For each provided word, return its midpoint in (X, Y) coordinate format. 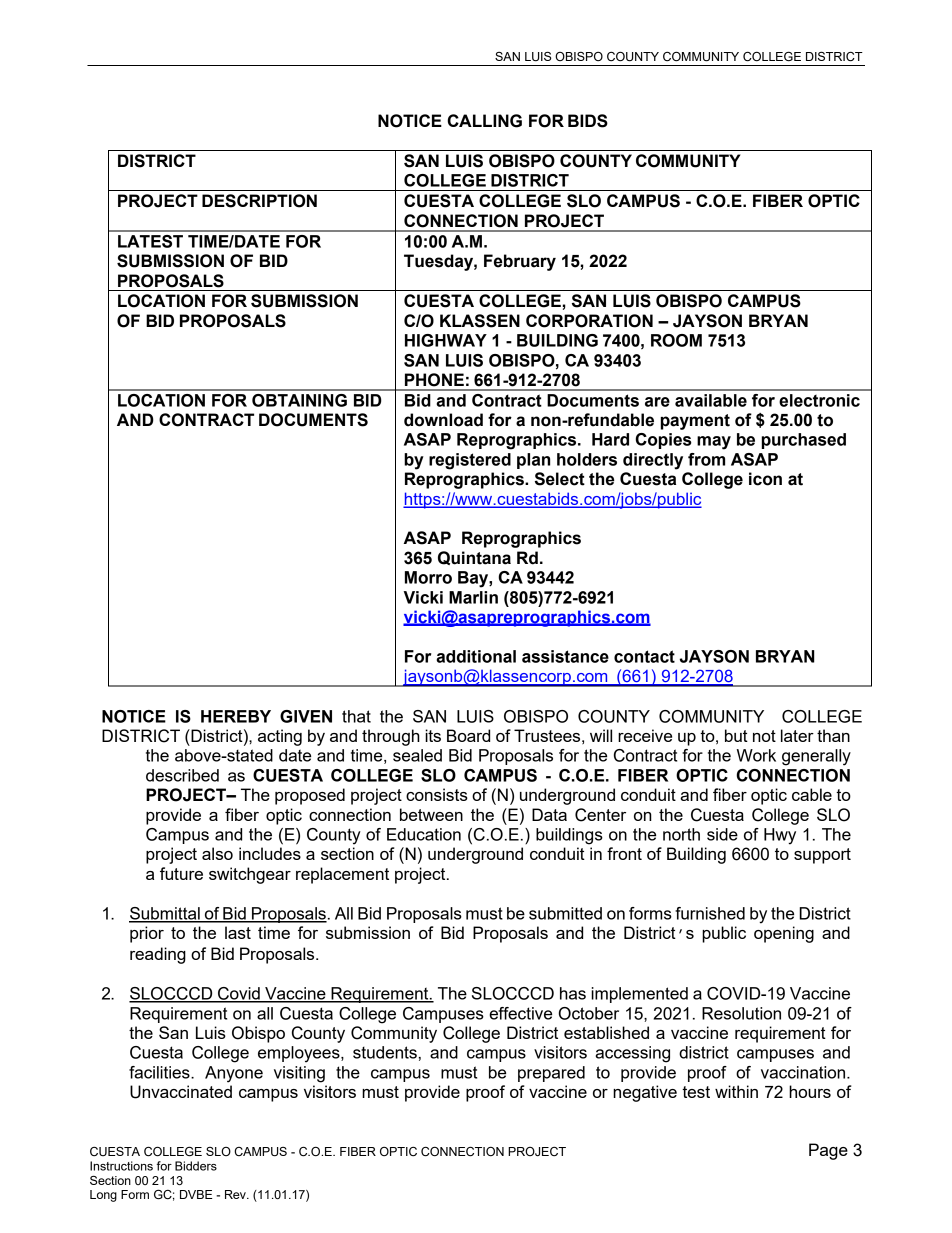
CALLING (484, 121)
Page (828, 1151)
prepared (551, 1074)
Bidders (196, 1166)
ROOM (676, 340)
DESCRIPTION (259, 201)
